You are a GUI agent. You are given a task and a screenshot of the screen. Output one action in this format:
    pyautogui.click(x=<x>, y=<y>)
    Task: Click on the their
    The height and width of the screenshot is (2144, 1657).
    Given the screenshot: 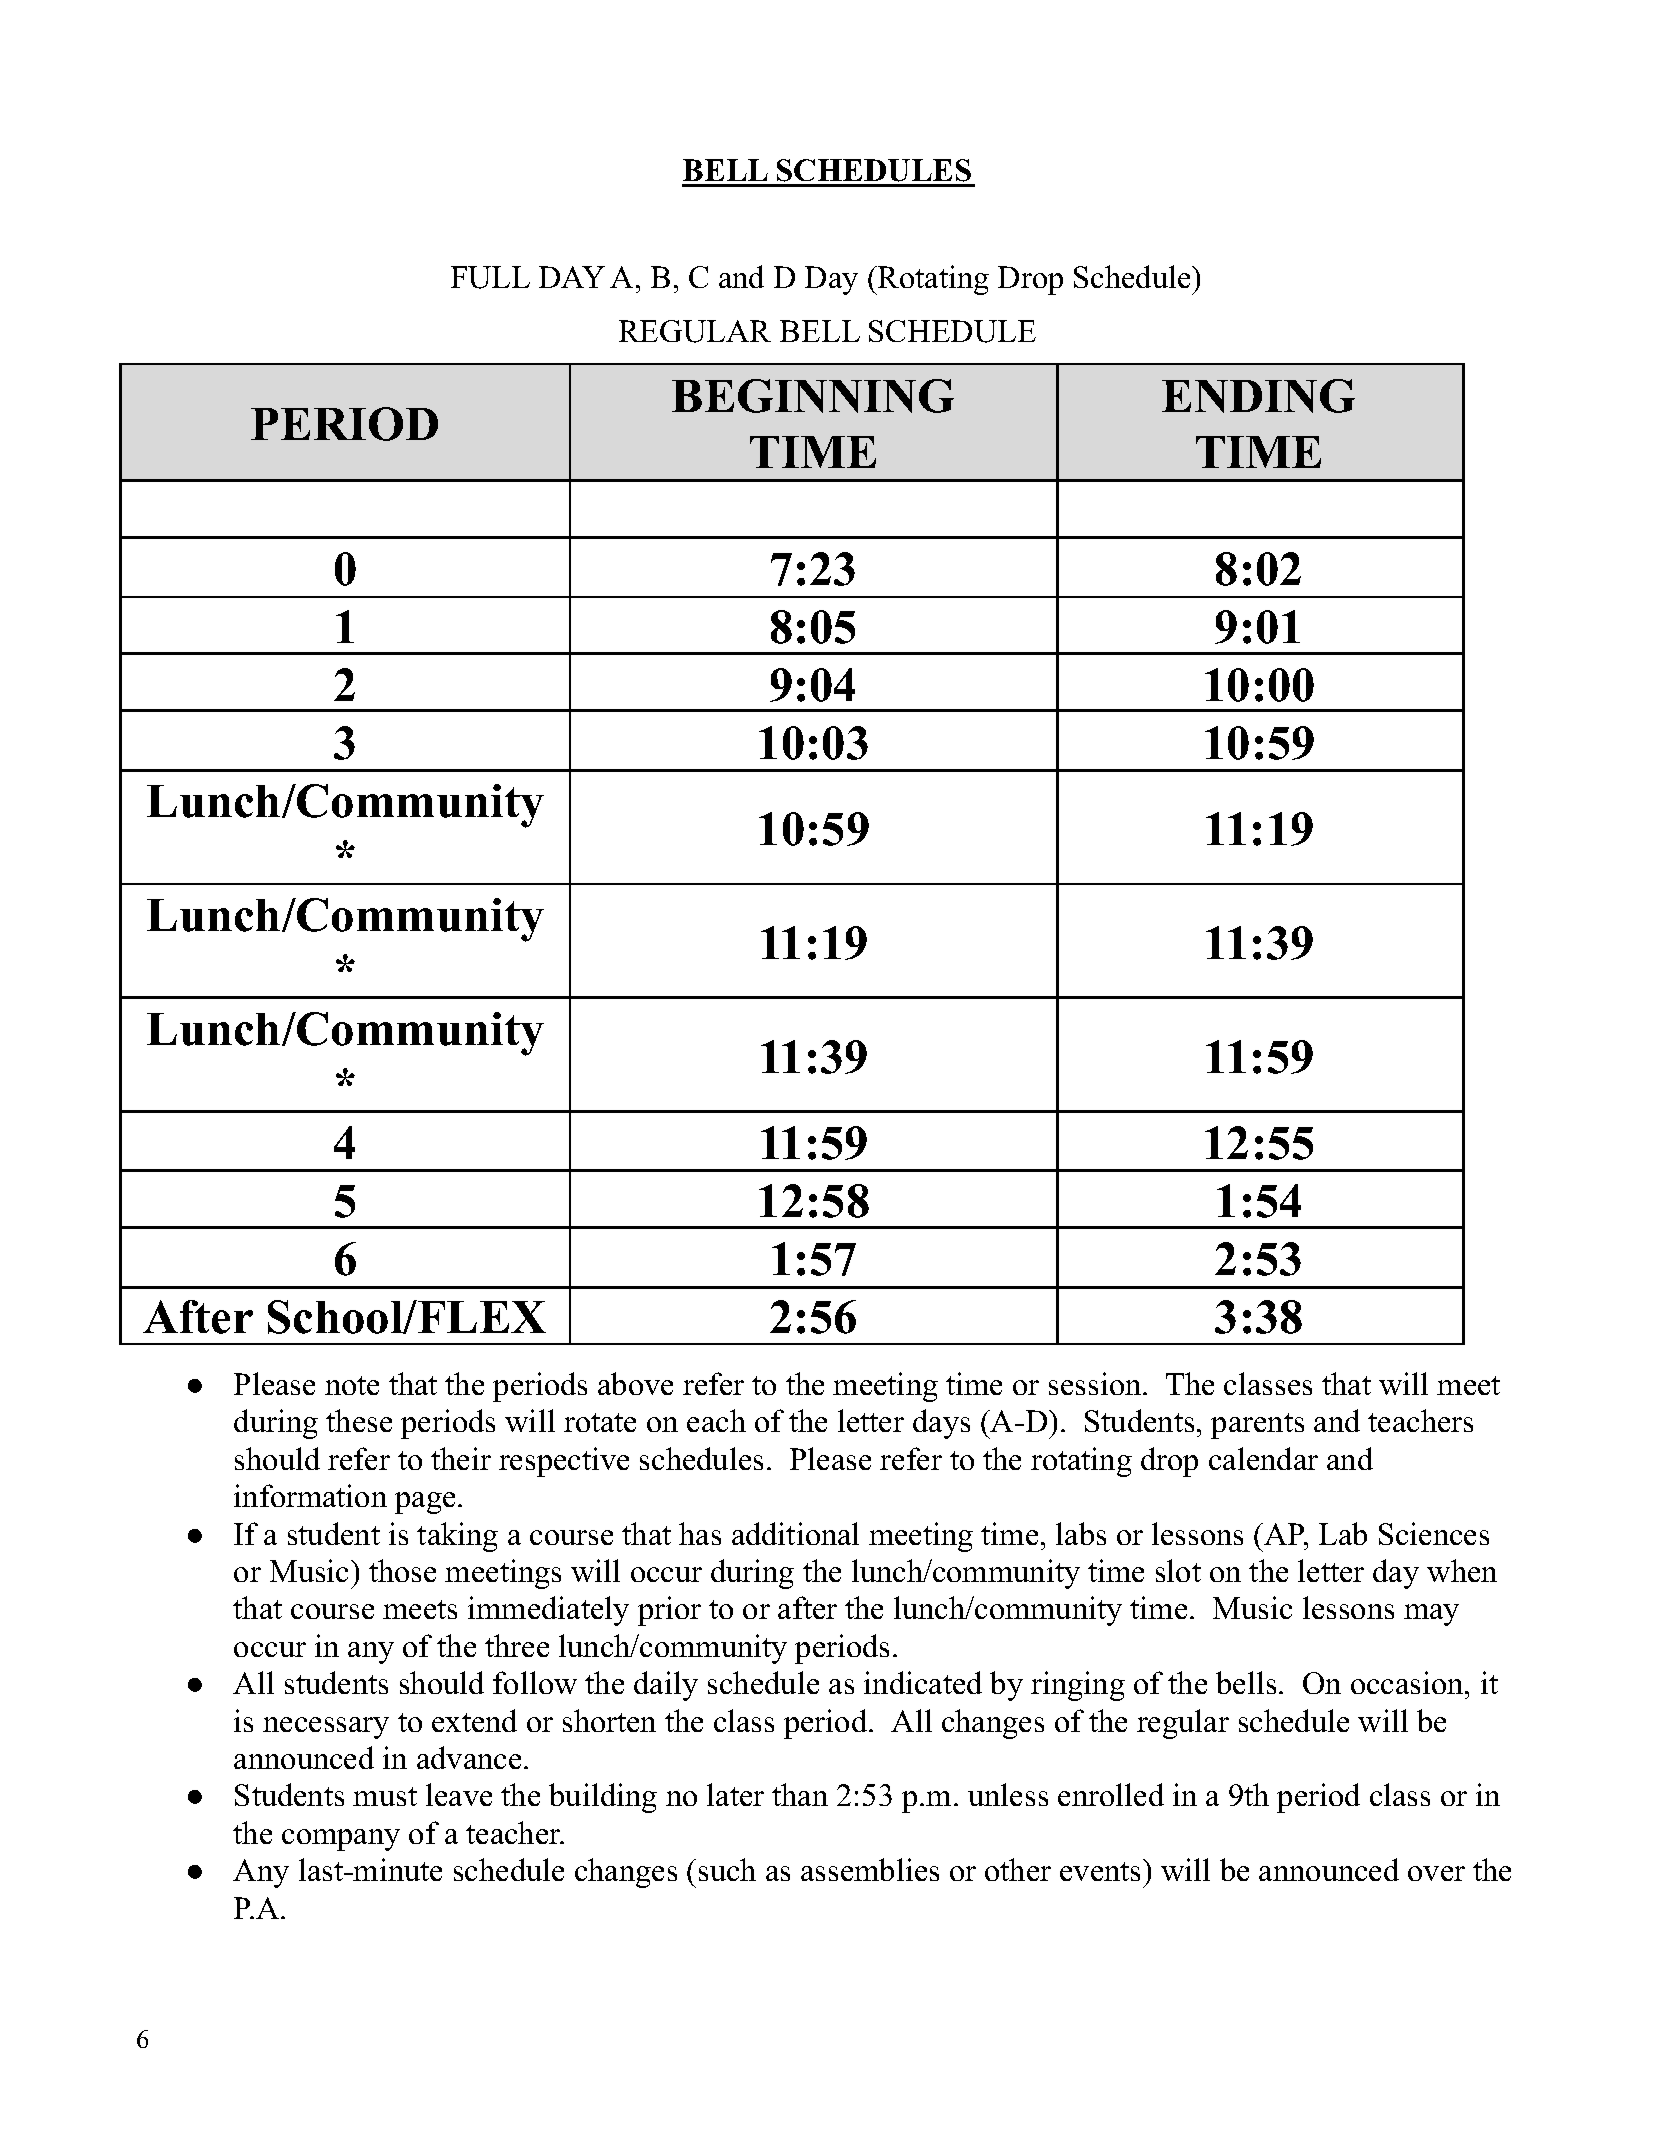 What is the action you would take?
    pyautogui.click(x=461, y=1458)
